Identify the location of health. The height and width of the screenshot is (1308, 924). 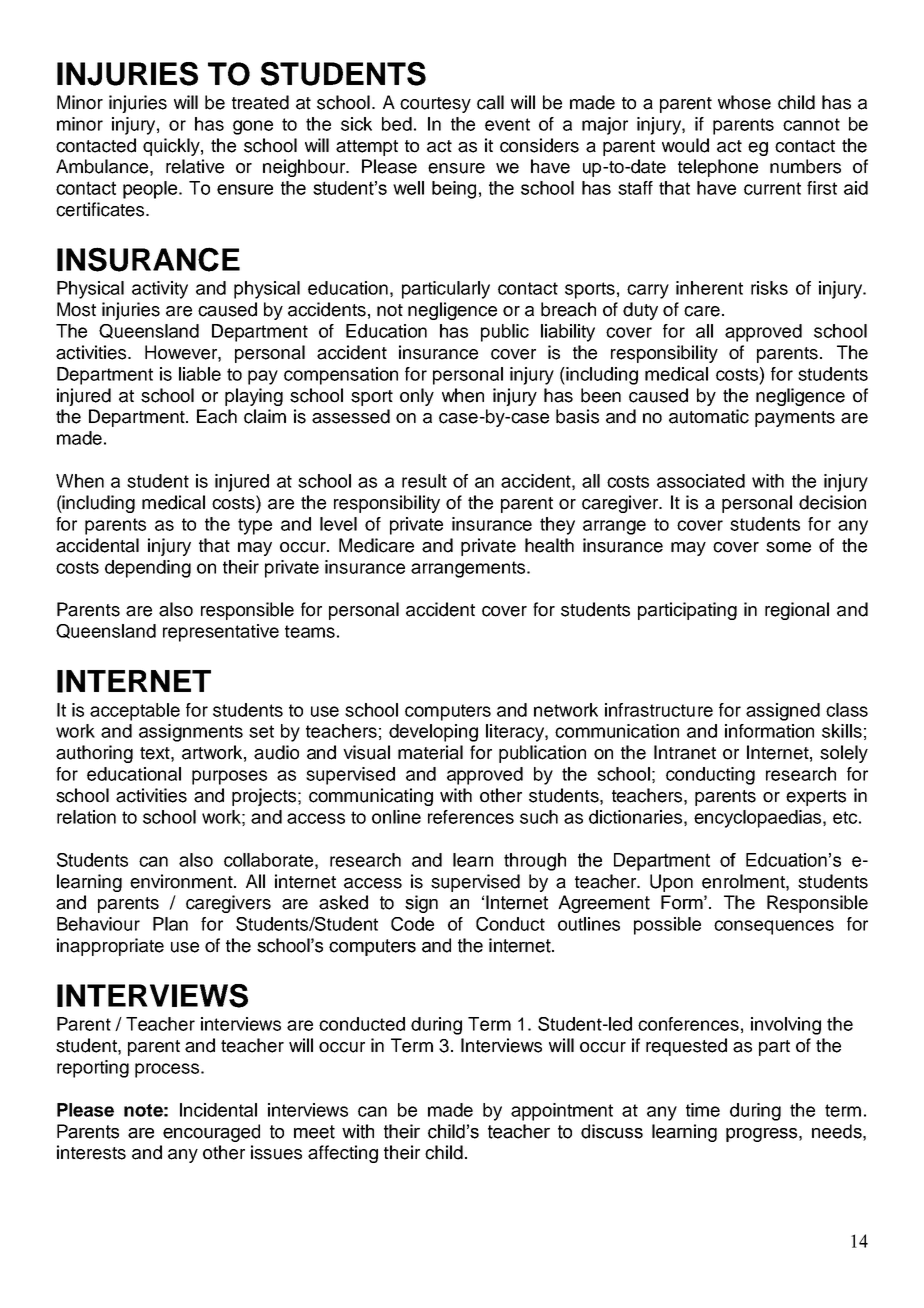
(549, 545).
